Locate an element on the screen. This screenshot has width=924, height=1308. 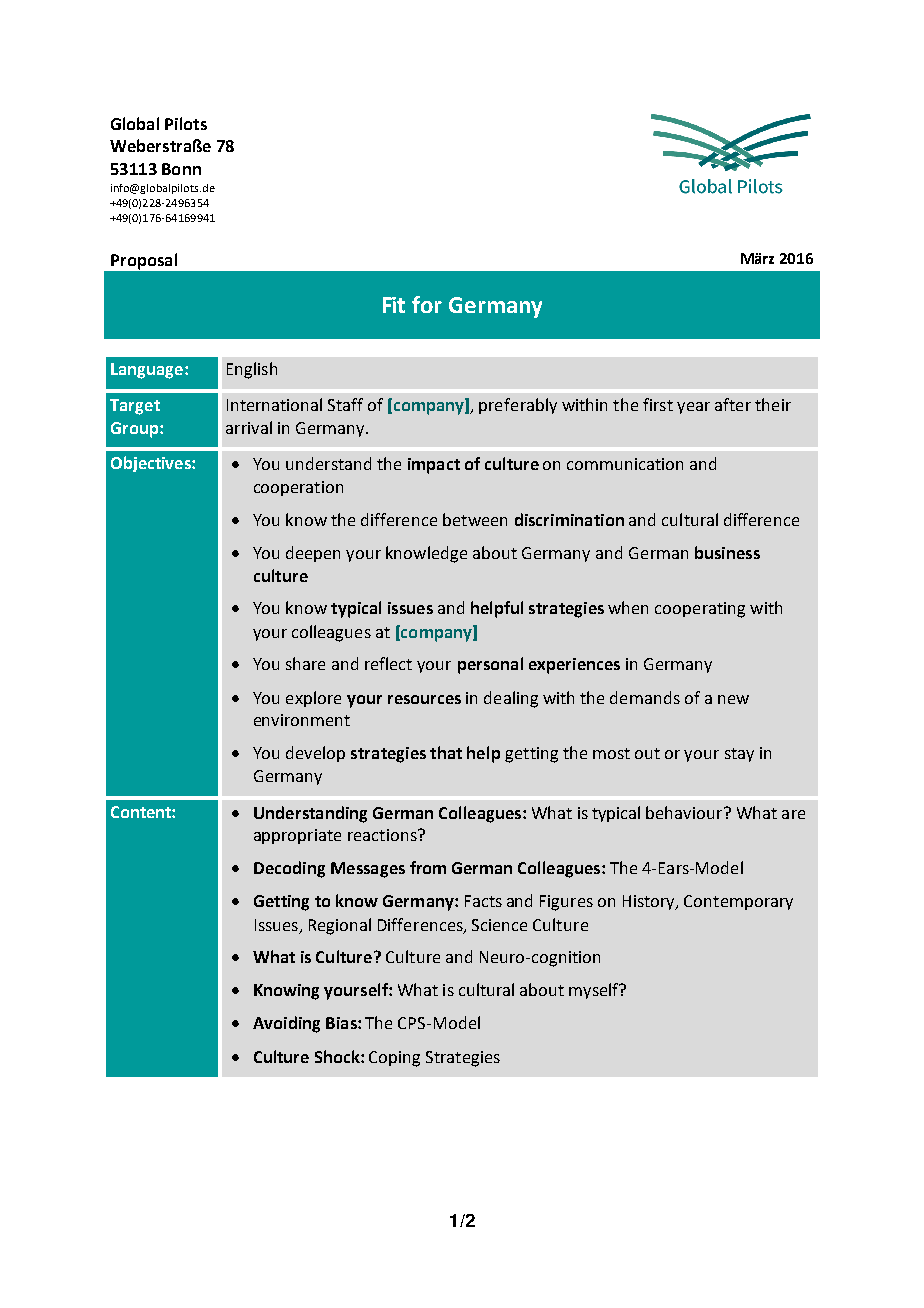
Avoiding is located at coordinates (286, 1024).
